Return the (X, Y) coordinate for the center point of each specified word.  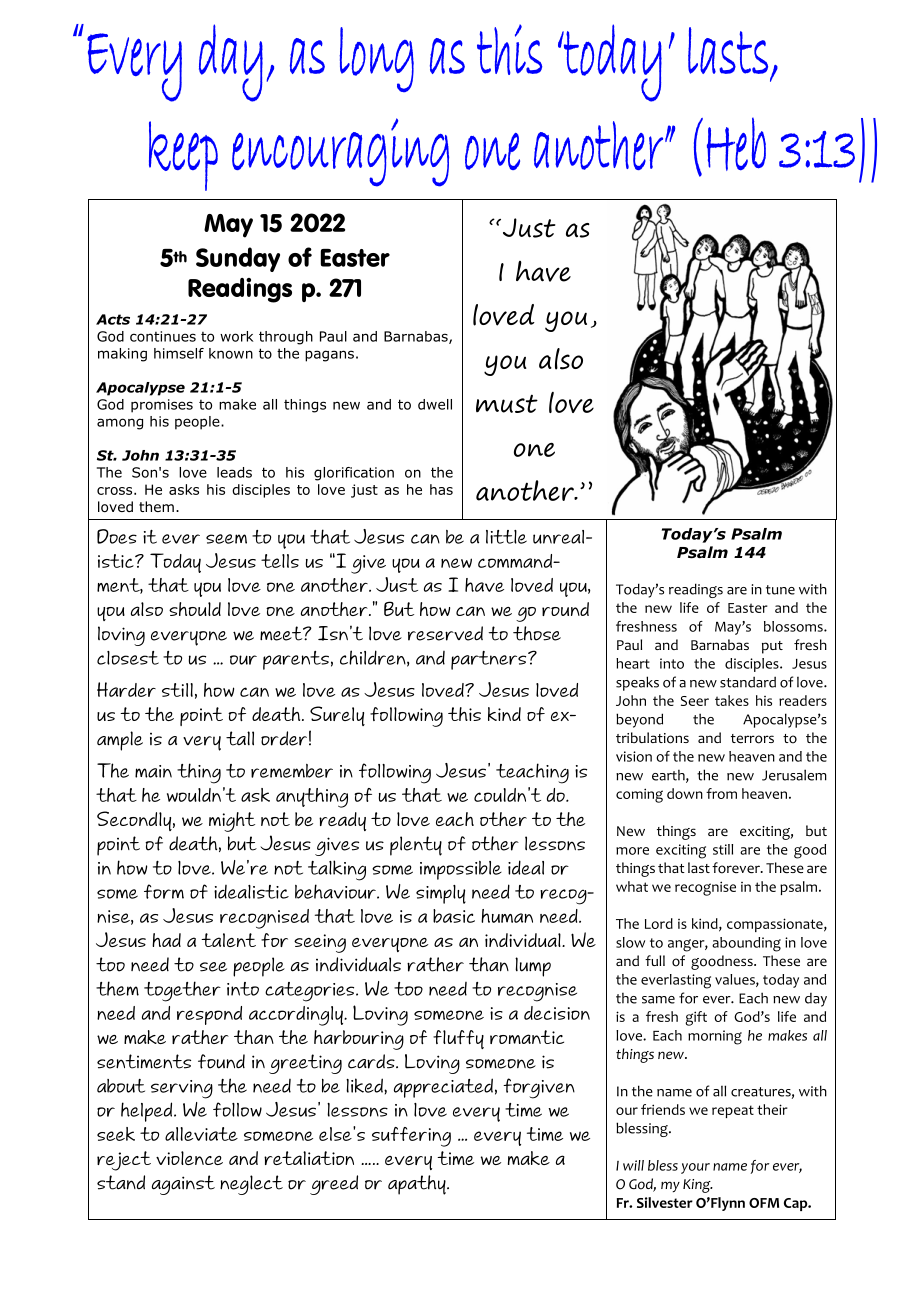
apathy (418, 1185)
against (183, 1185)
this (464, 714)
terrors (752, 739)
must (507, 403)
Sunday (238, 259)
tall (240, 738)
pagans (329, 356)
